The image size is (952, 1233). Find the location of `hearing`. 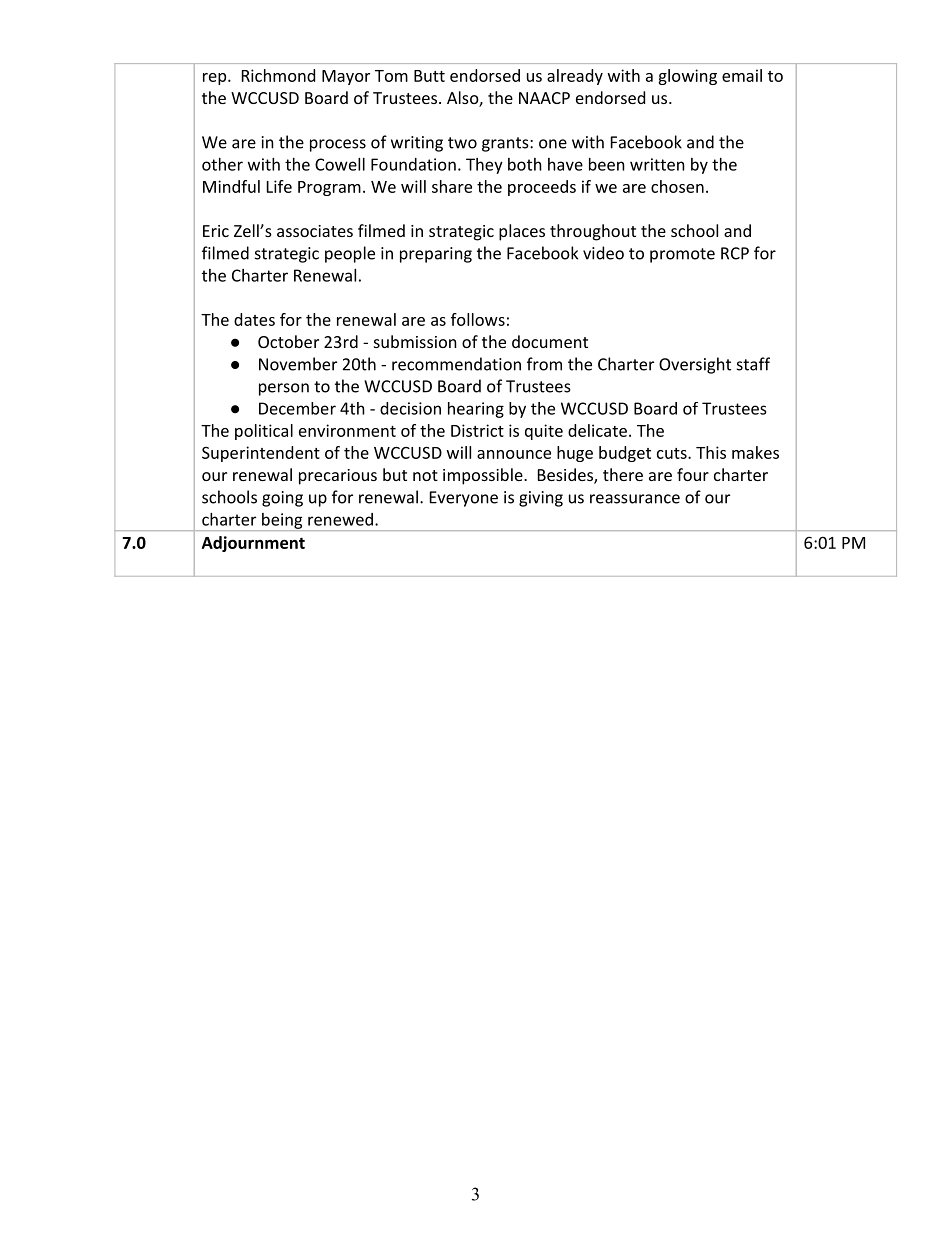

hearing is located at coordinates (476, 410).
